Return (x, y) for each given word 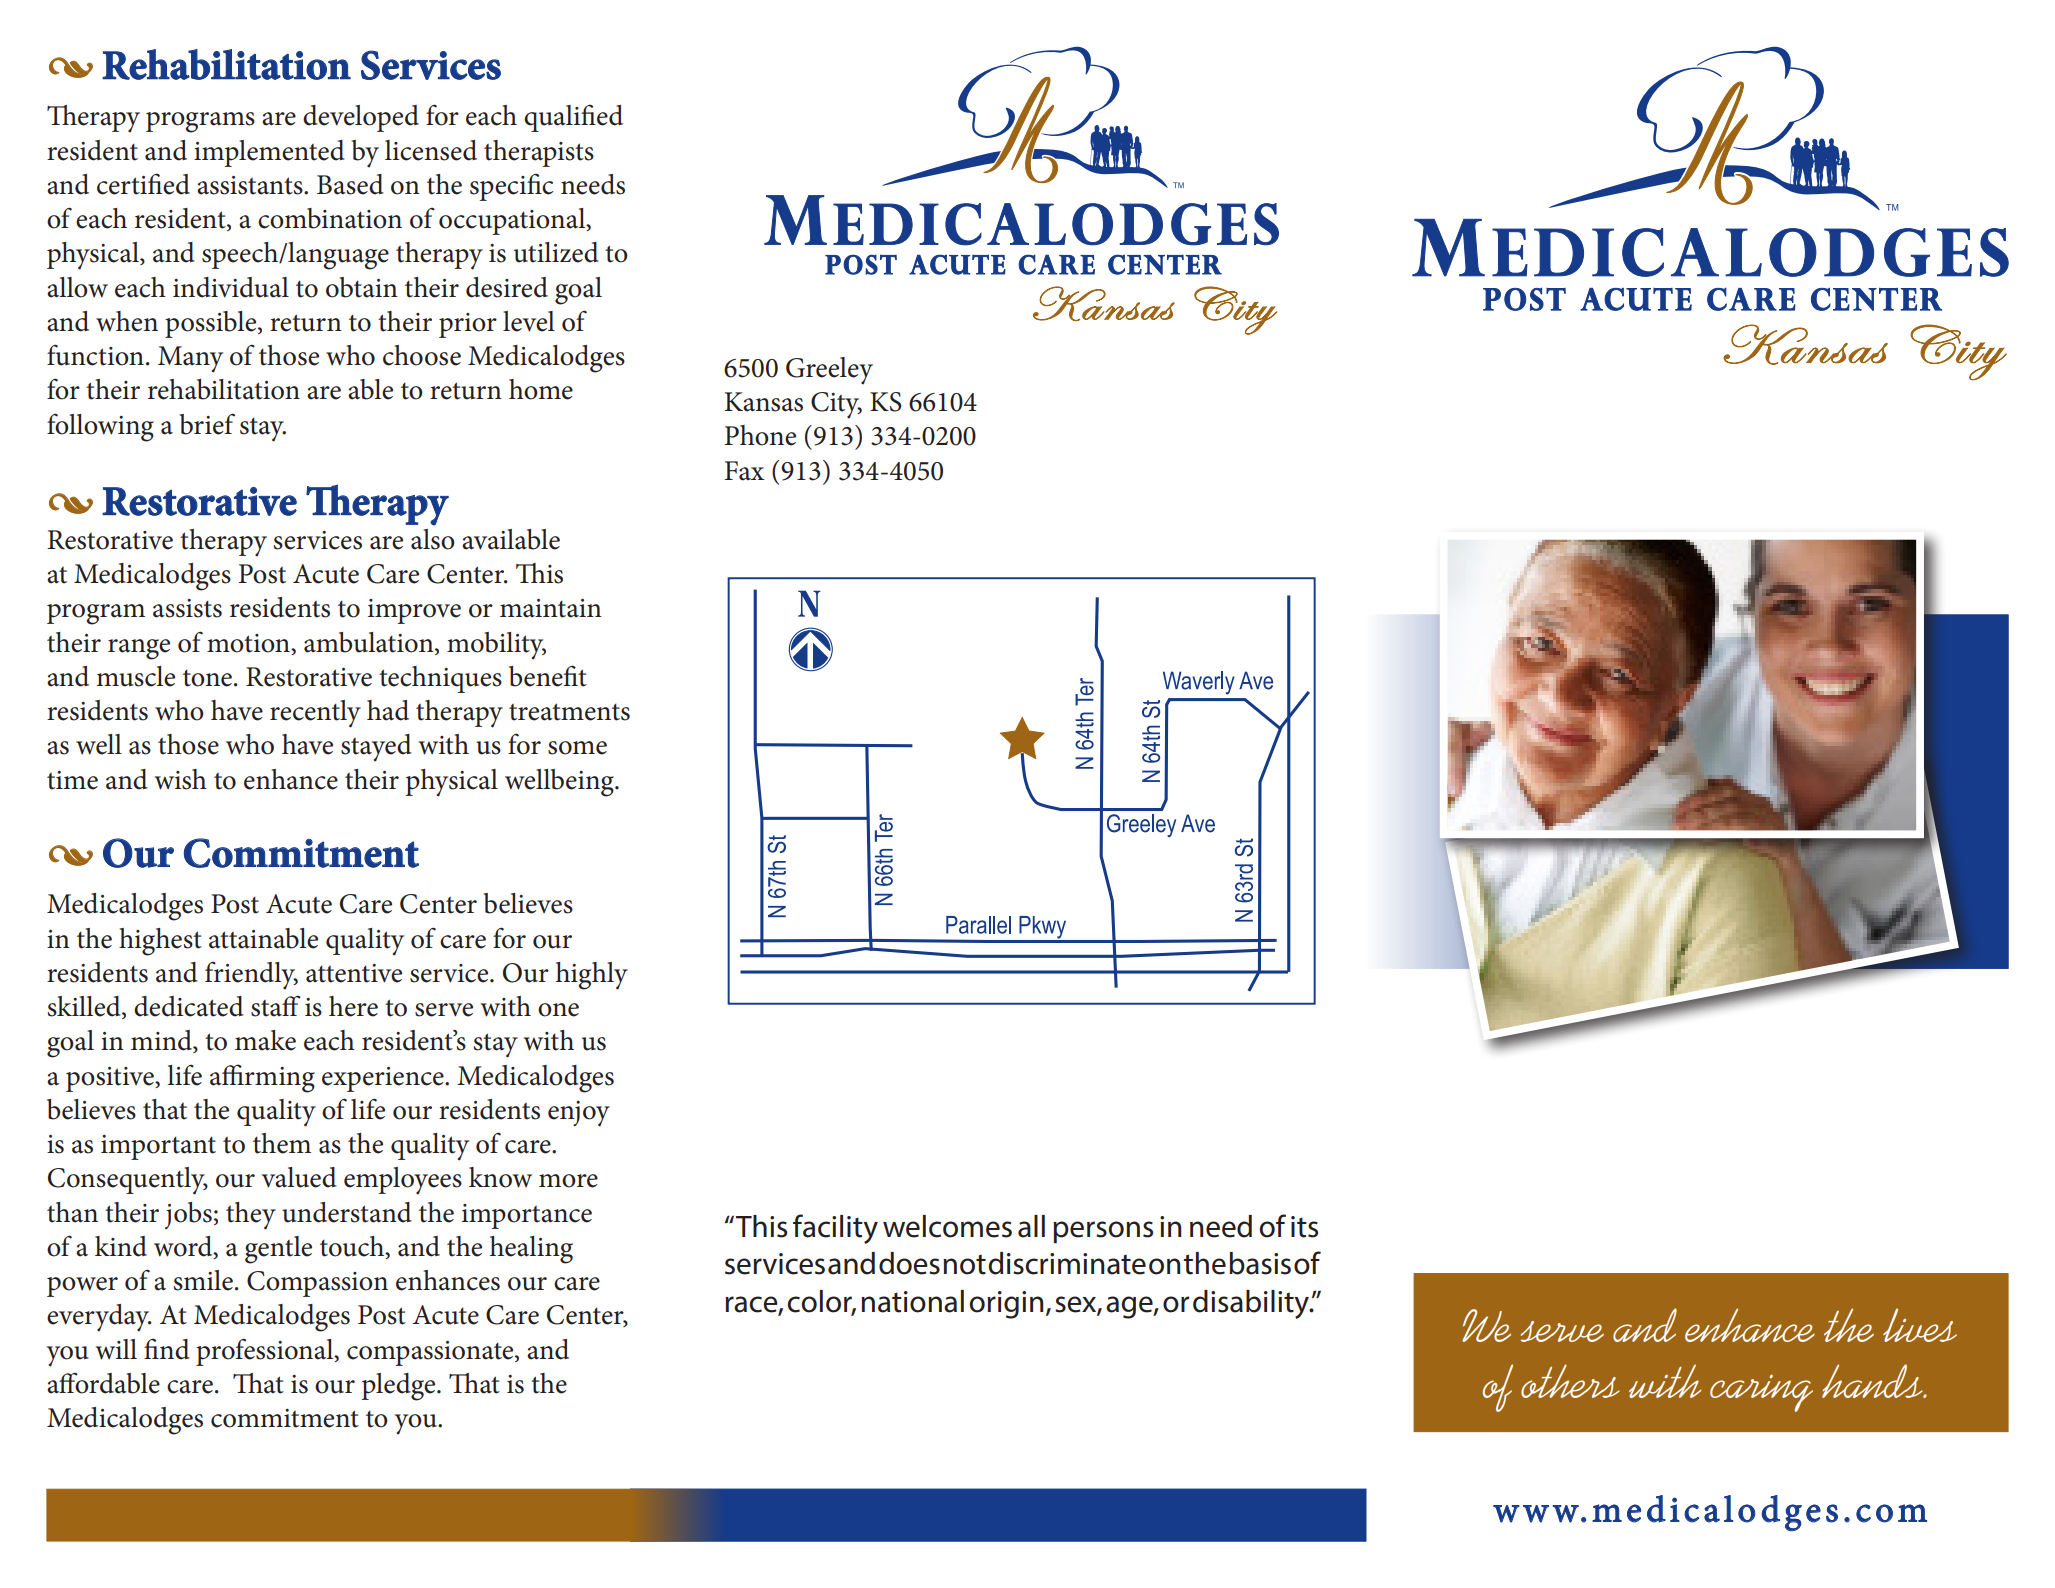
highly (592, 976)
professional (266, 1352)
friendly (251, 976)
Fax (744, 471)
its (1304, 1227)
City (836, 405)
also (433, 539)
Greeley (829, 371)
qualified (573, 118)
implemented (269, 153)
